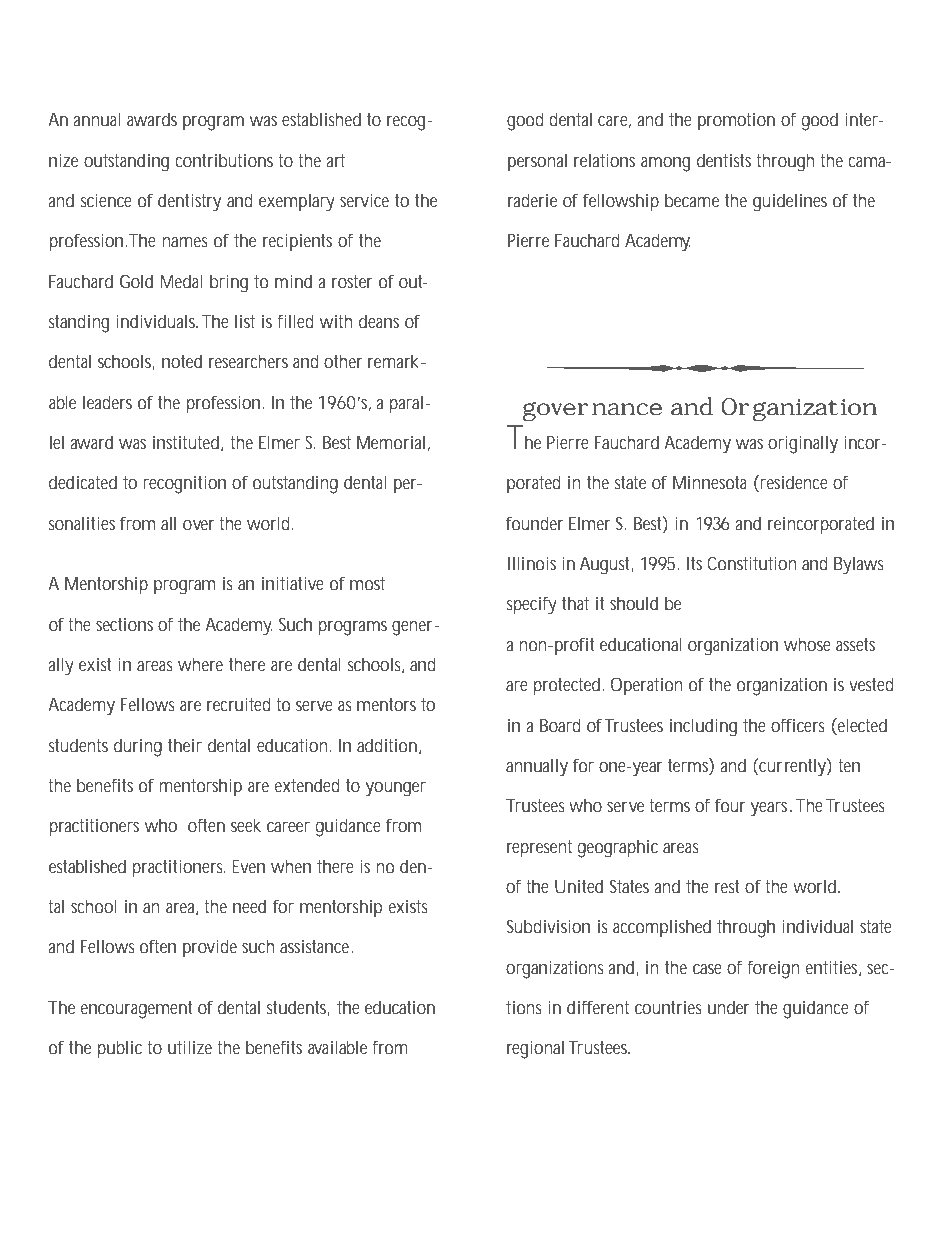  Describe the element at coordinates (535, 1049) in the page. I see `regional` at that location.
